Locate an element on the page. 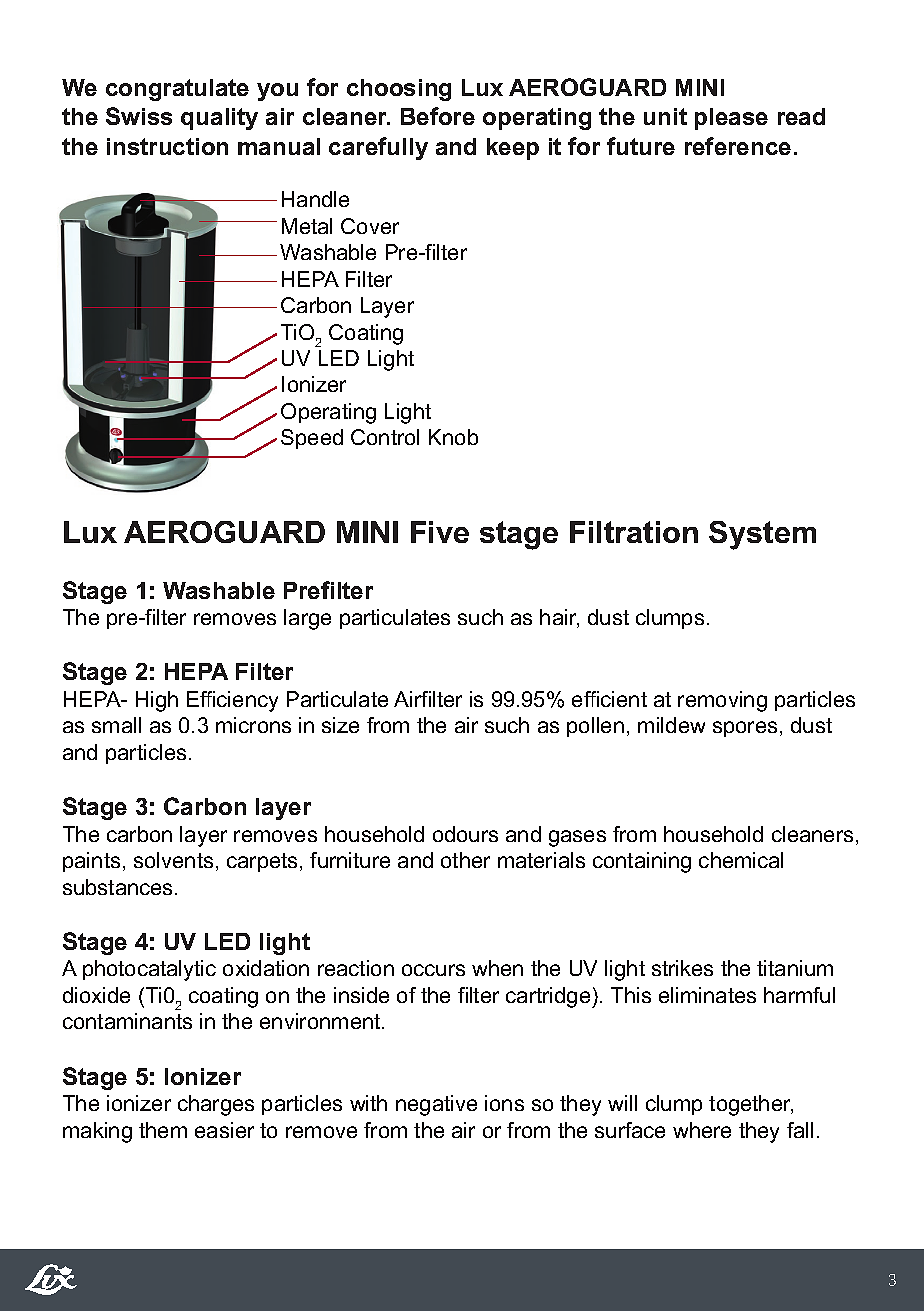 This document has width=924, height=1311. Before is located at coordinates (438, 116).
